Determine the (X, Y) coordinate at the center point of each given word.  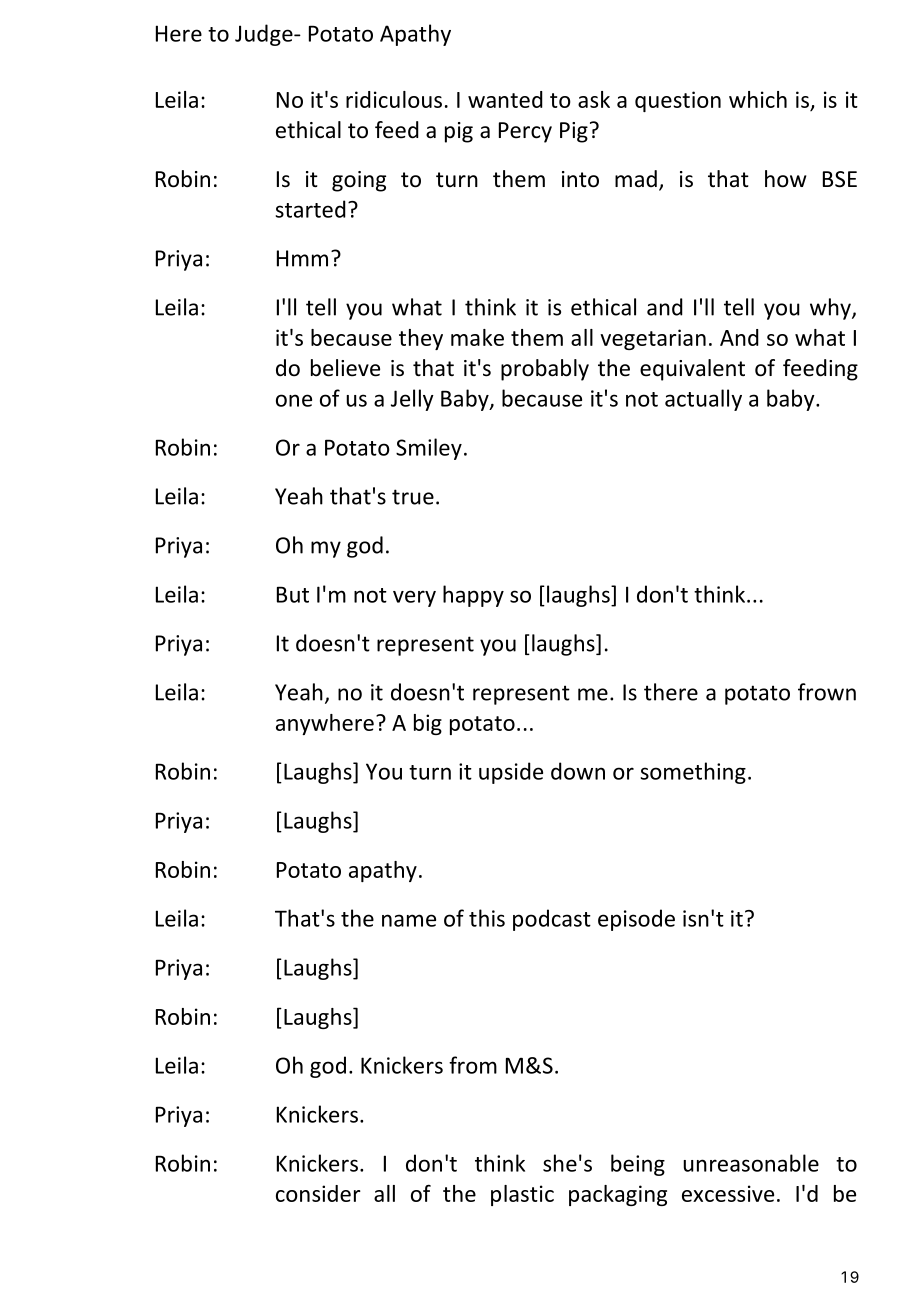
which (758, 99)
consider (318, 1193)
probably (545, 370)
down (578, 771)
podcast (552, 920)
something (693, 773)
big (428, 724)
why (831, 309)
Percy (525, 132)
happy (473, 596)
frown (827, 692)
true (413, 497)
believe (345, 368)
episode (636, 920)
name (409, 920)
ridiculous (394, 99)
